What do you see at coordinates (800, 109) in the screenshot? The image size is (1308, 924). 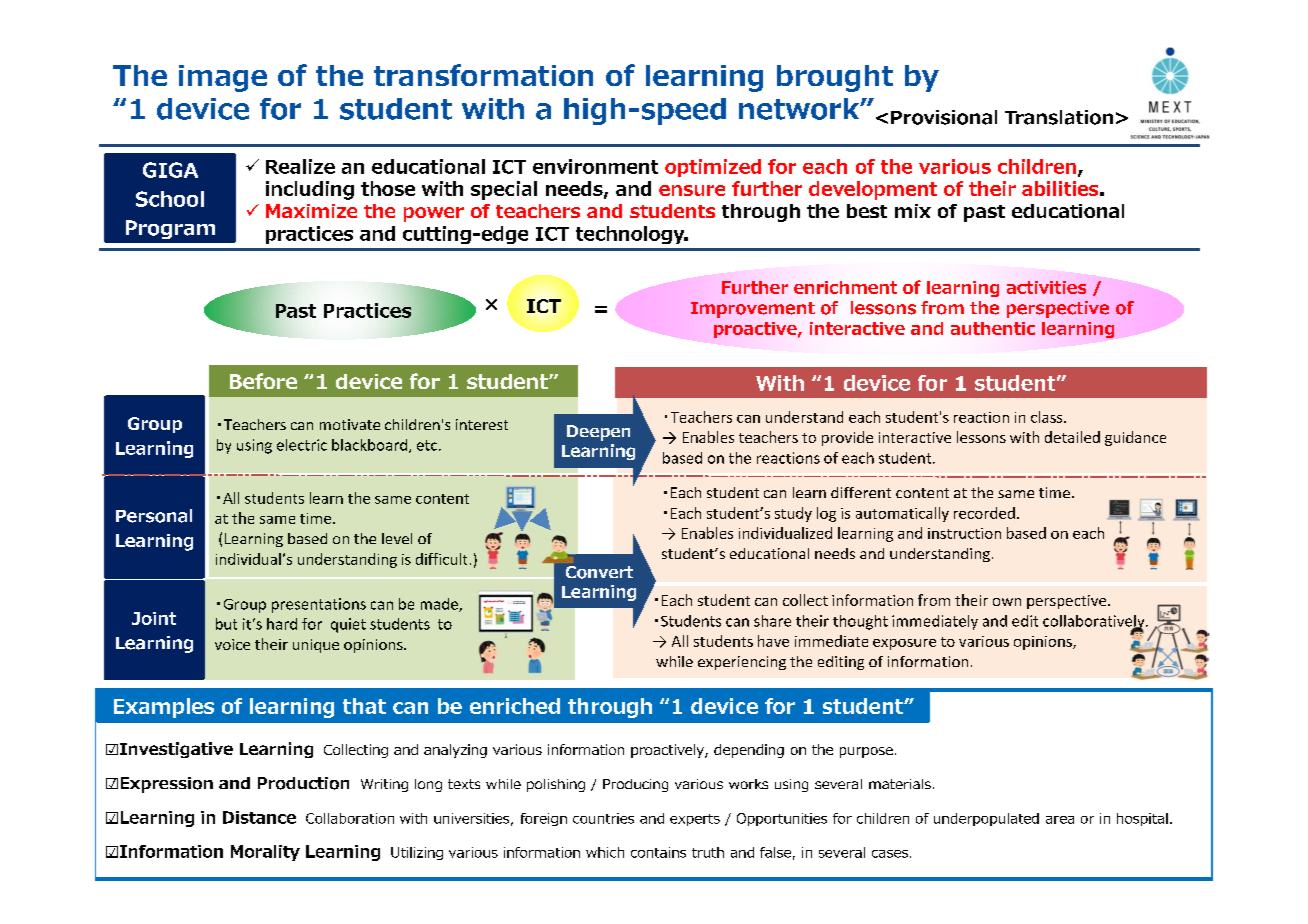 I see `network` at bounding box center [800, 109].
